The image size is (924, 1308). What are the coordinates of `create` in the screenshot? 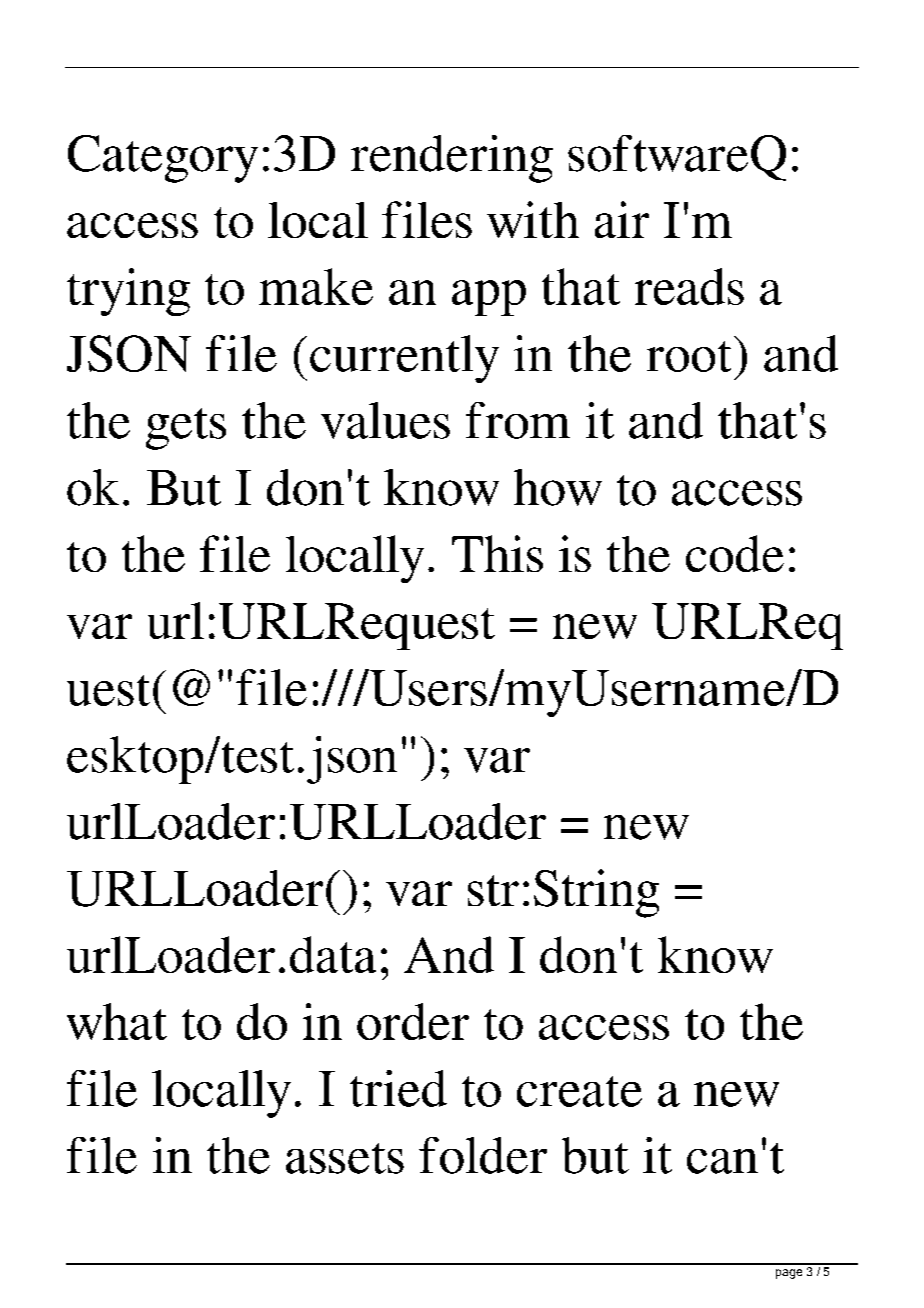 It's located at (579, 1091).
